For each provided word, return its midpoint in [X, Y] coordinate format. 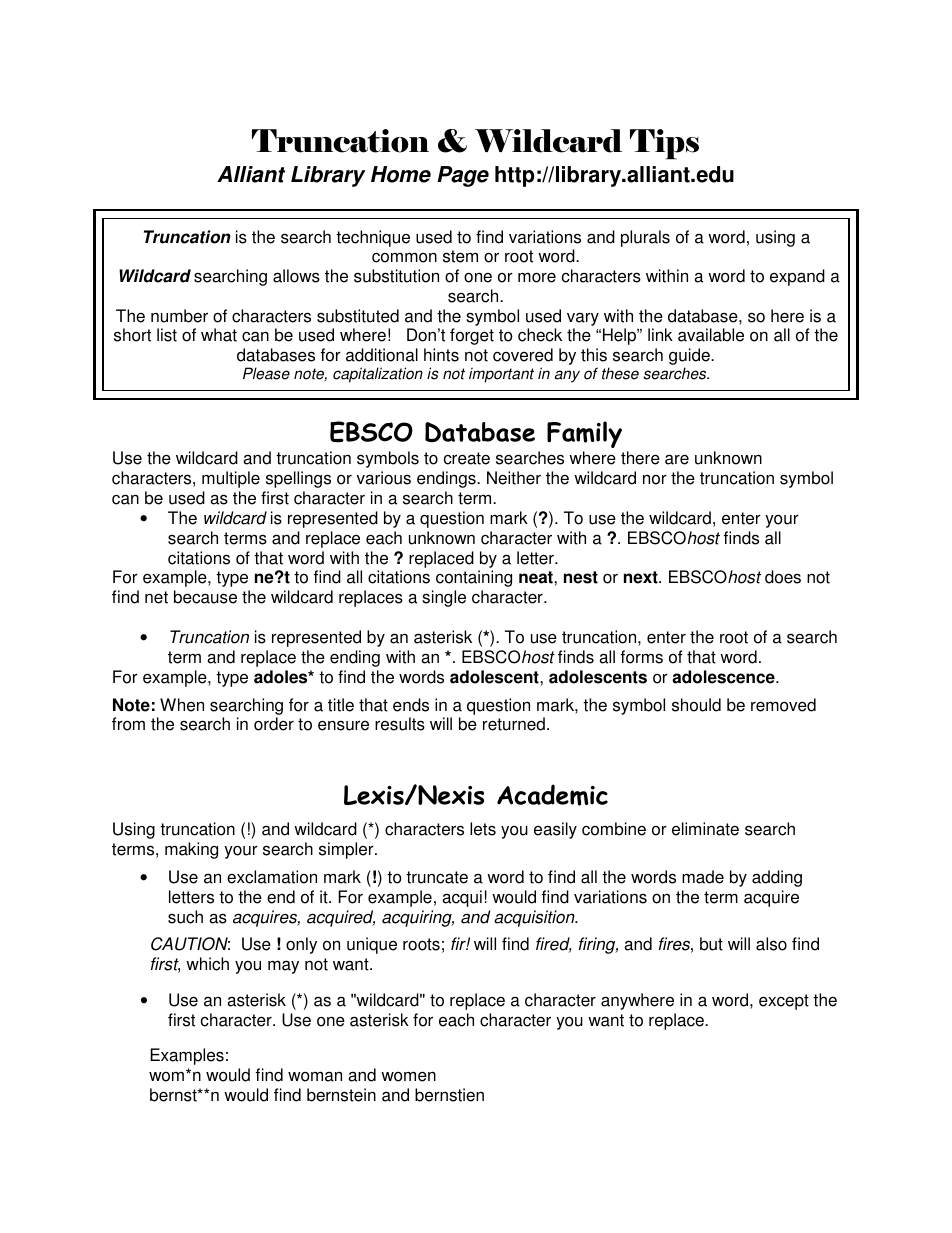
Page [463, 176]
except [784, 1002]
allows [296, 276]
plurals [645, 238]
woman [315, 1076]
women [408, 1076]
